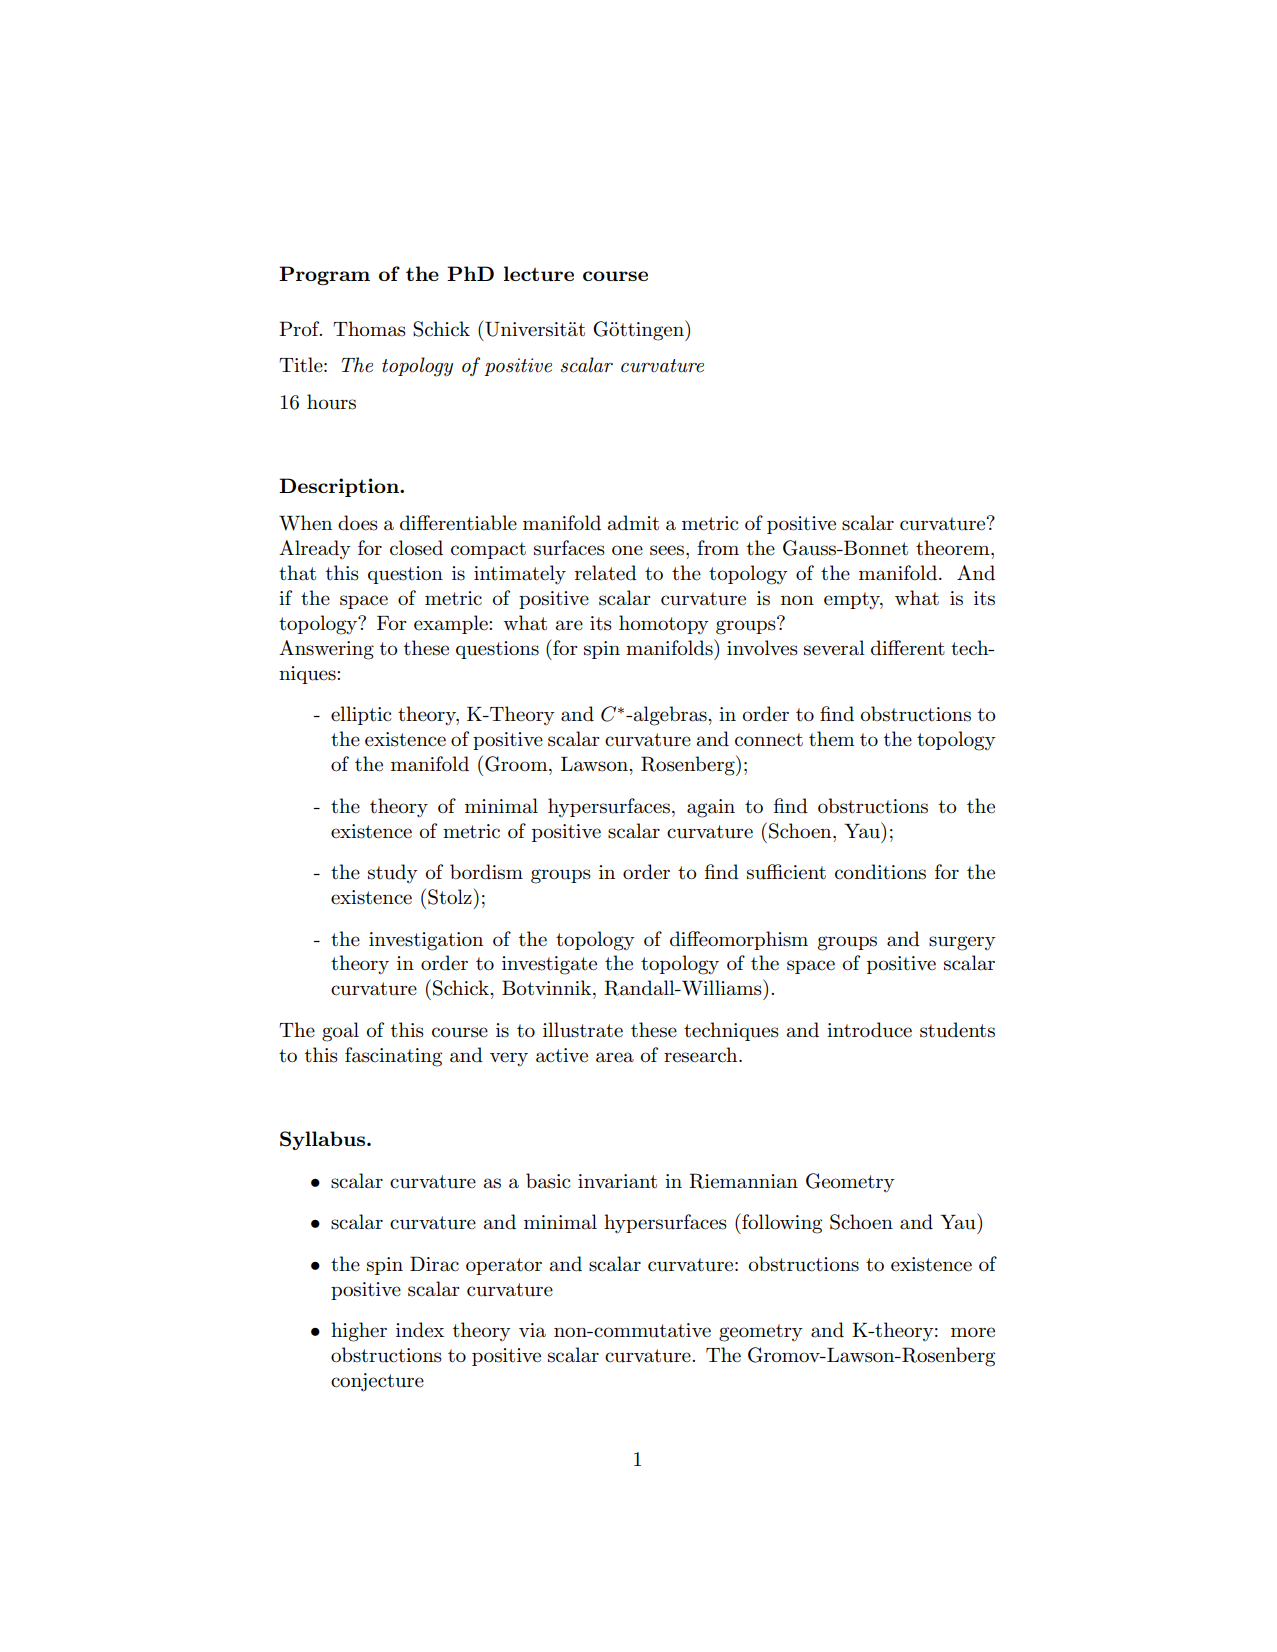 The height and width of the screenshot is (1652, 1277). What do you see at coordinates (369, 329) in the screenshot?
I see `Thomas` at bounding box center [369, 329].
